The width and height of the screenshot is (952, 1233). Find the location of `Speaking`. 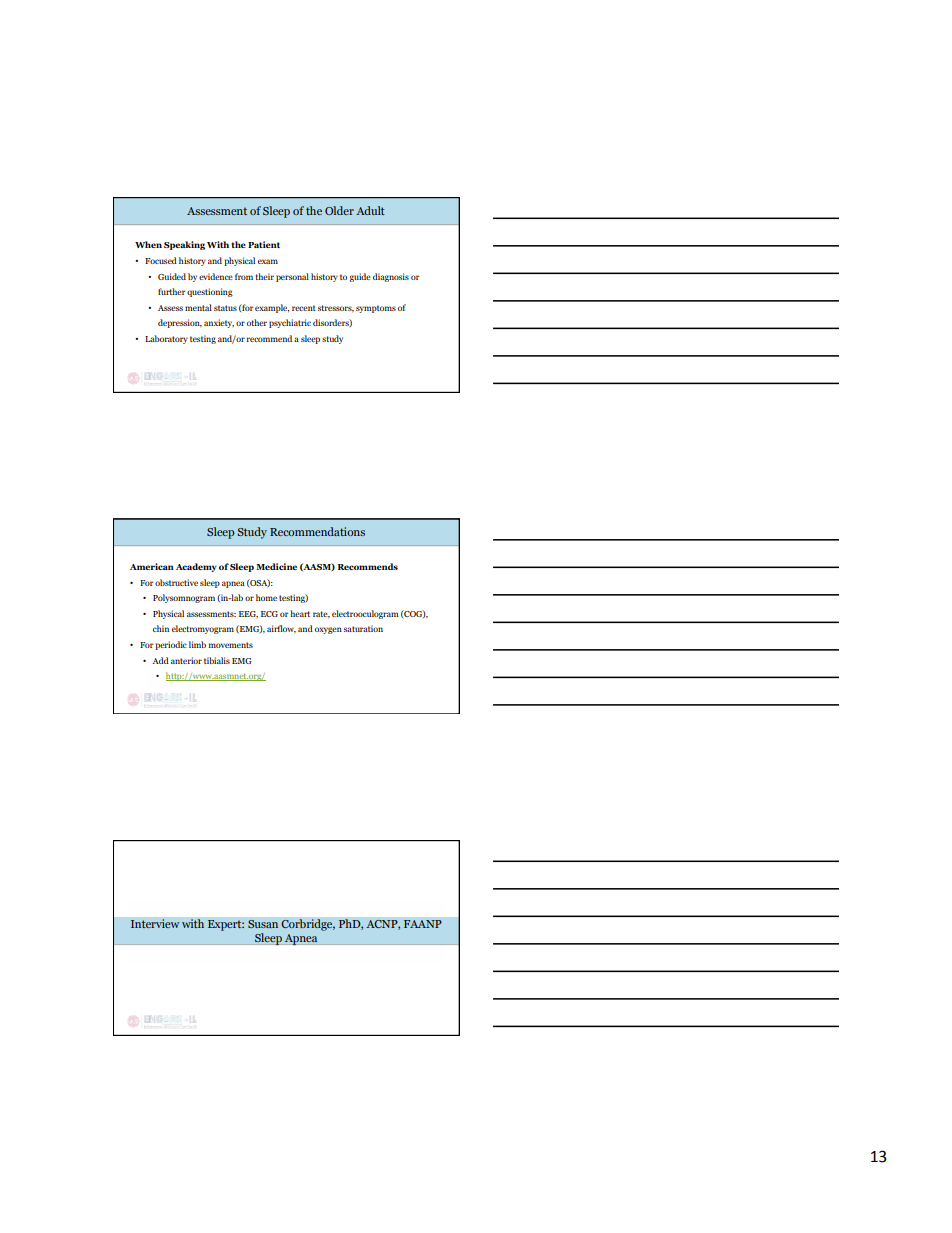

Speaking is located at coordinates (184, 245).
